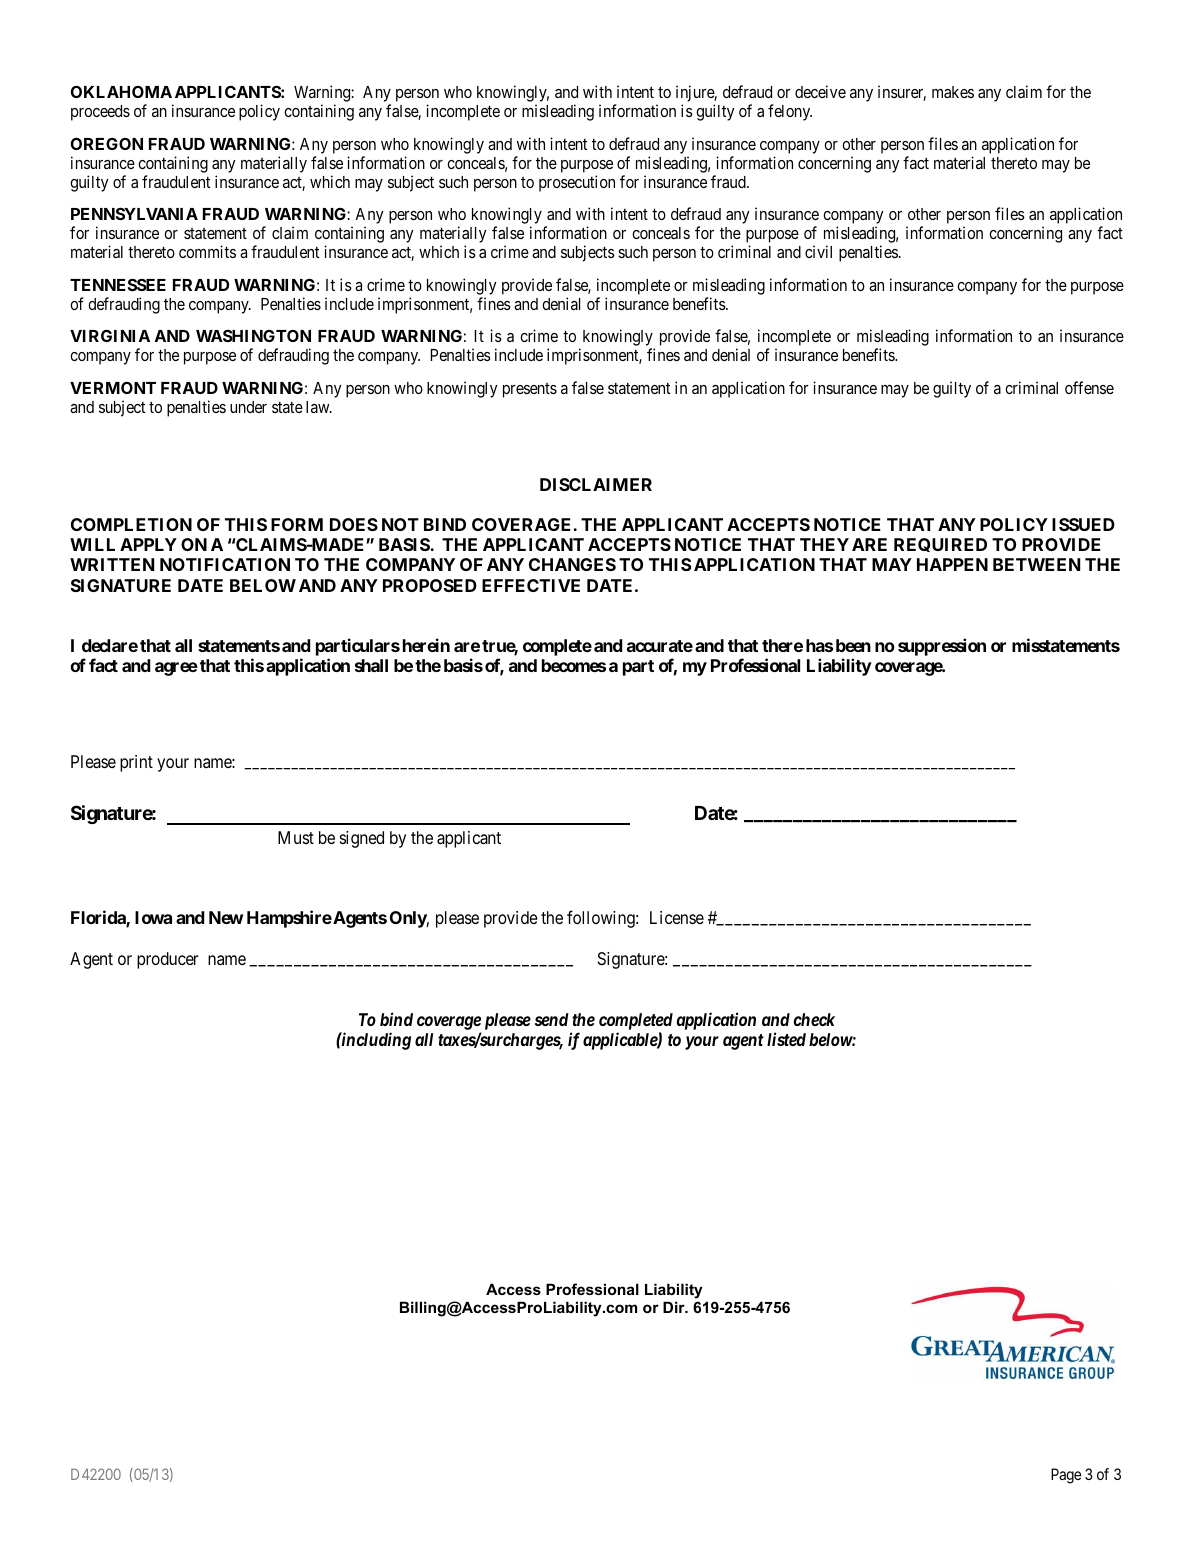 This screenshot has width=1193, height=1544. I want to click on prosecution, so click(577, 183).
